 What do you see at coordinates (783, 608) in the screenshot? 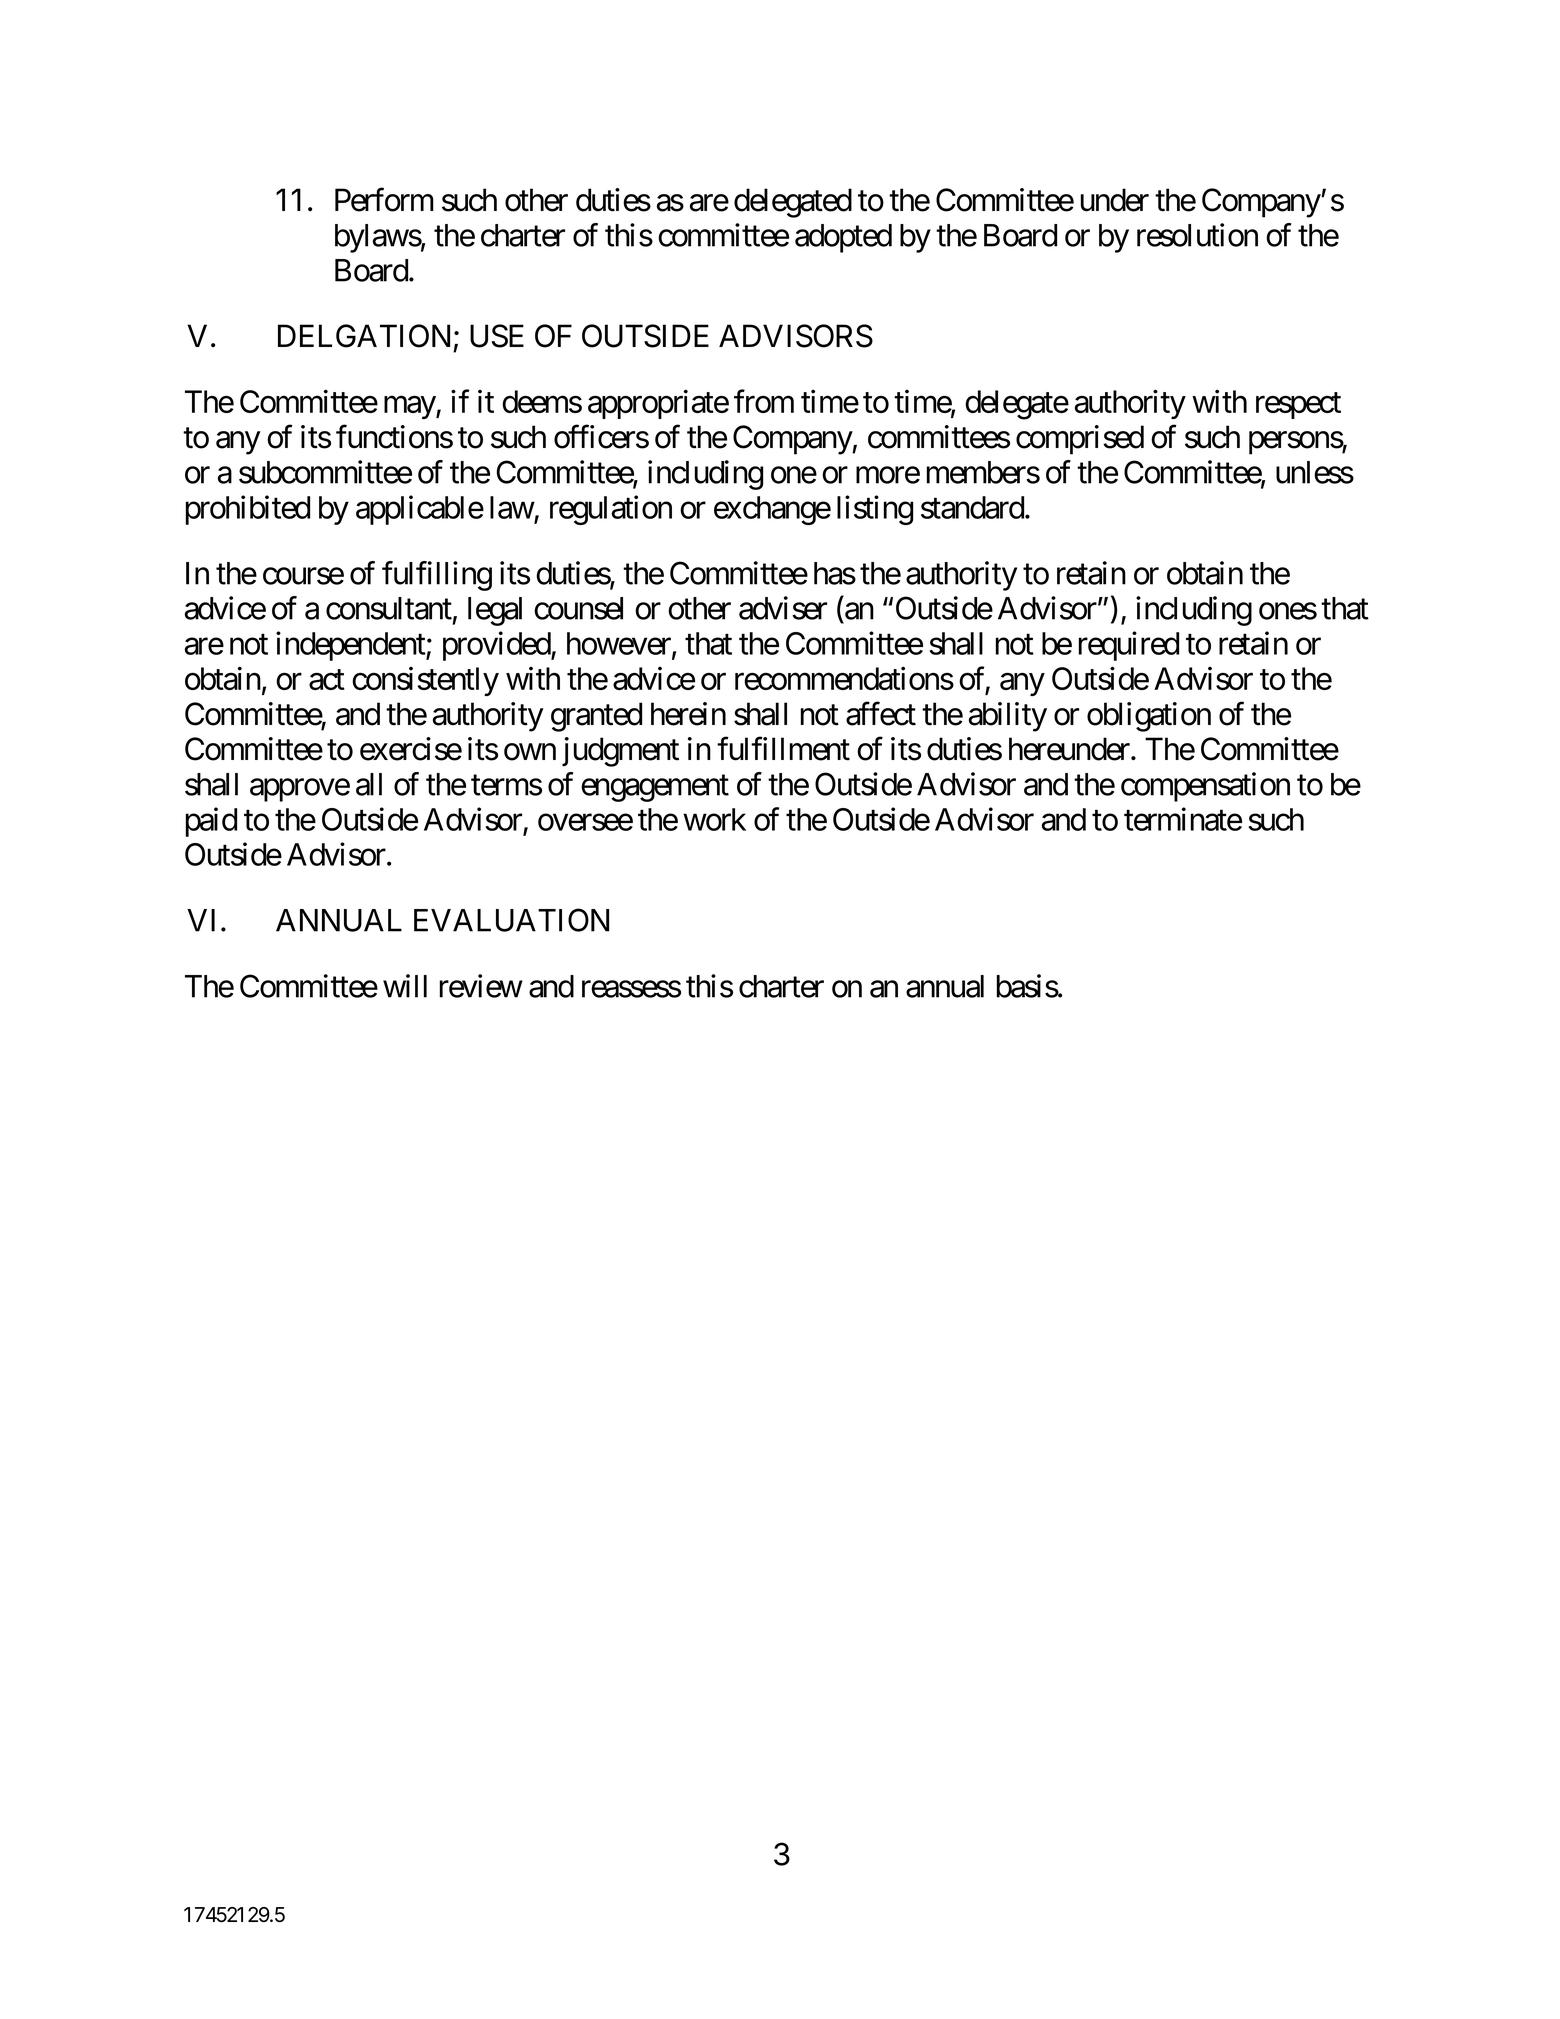
I see `adviser` at bounding box center [783, 608].
